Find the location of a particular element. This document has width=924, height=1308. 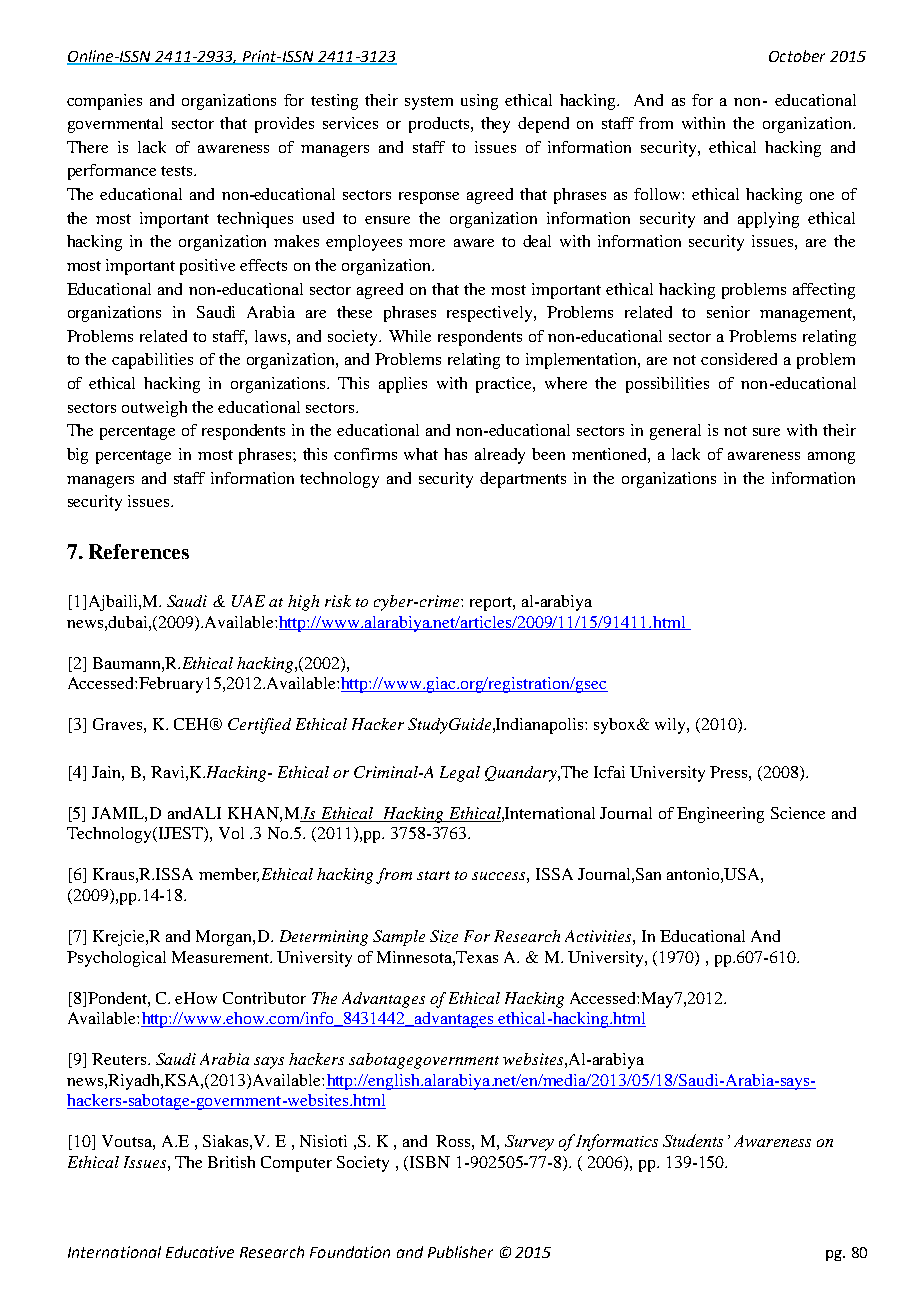

Publisher is located at coordinates (460, 1252).
